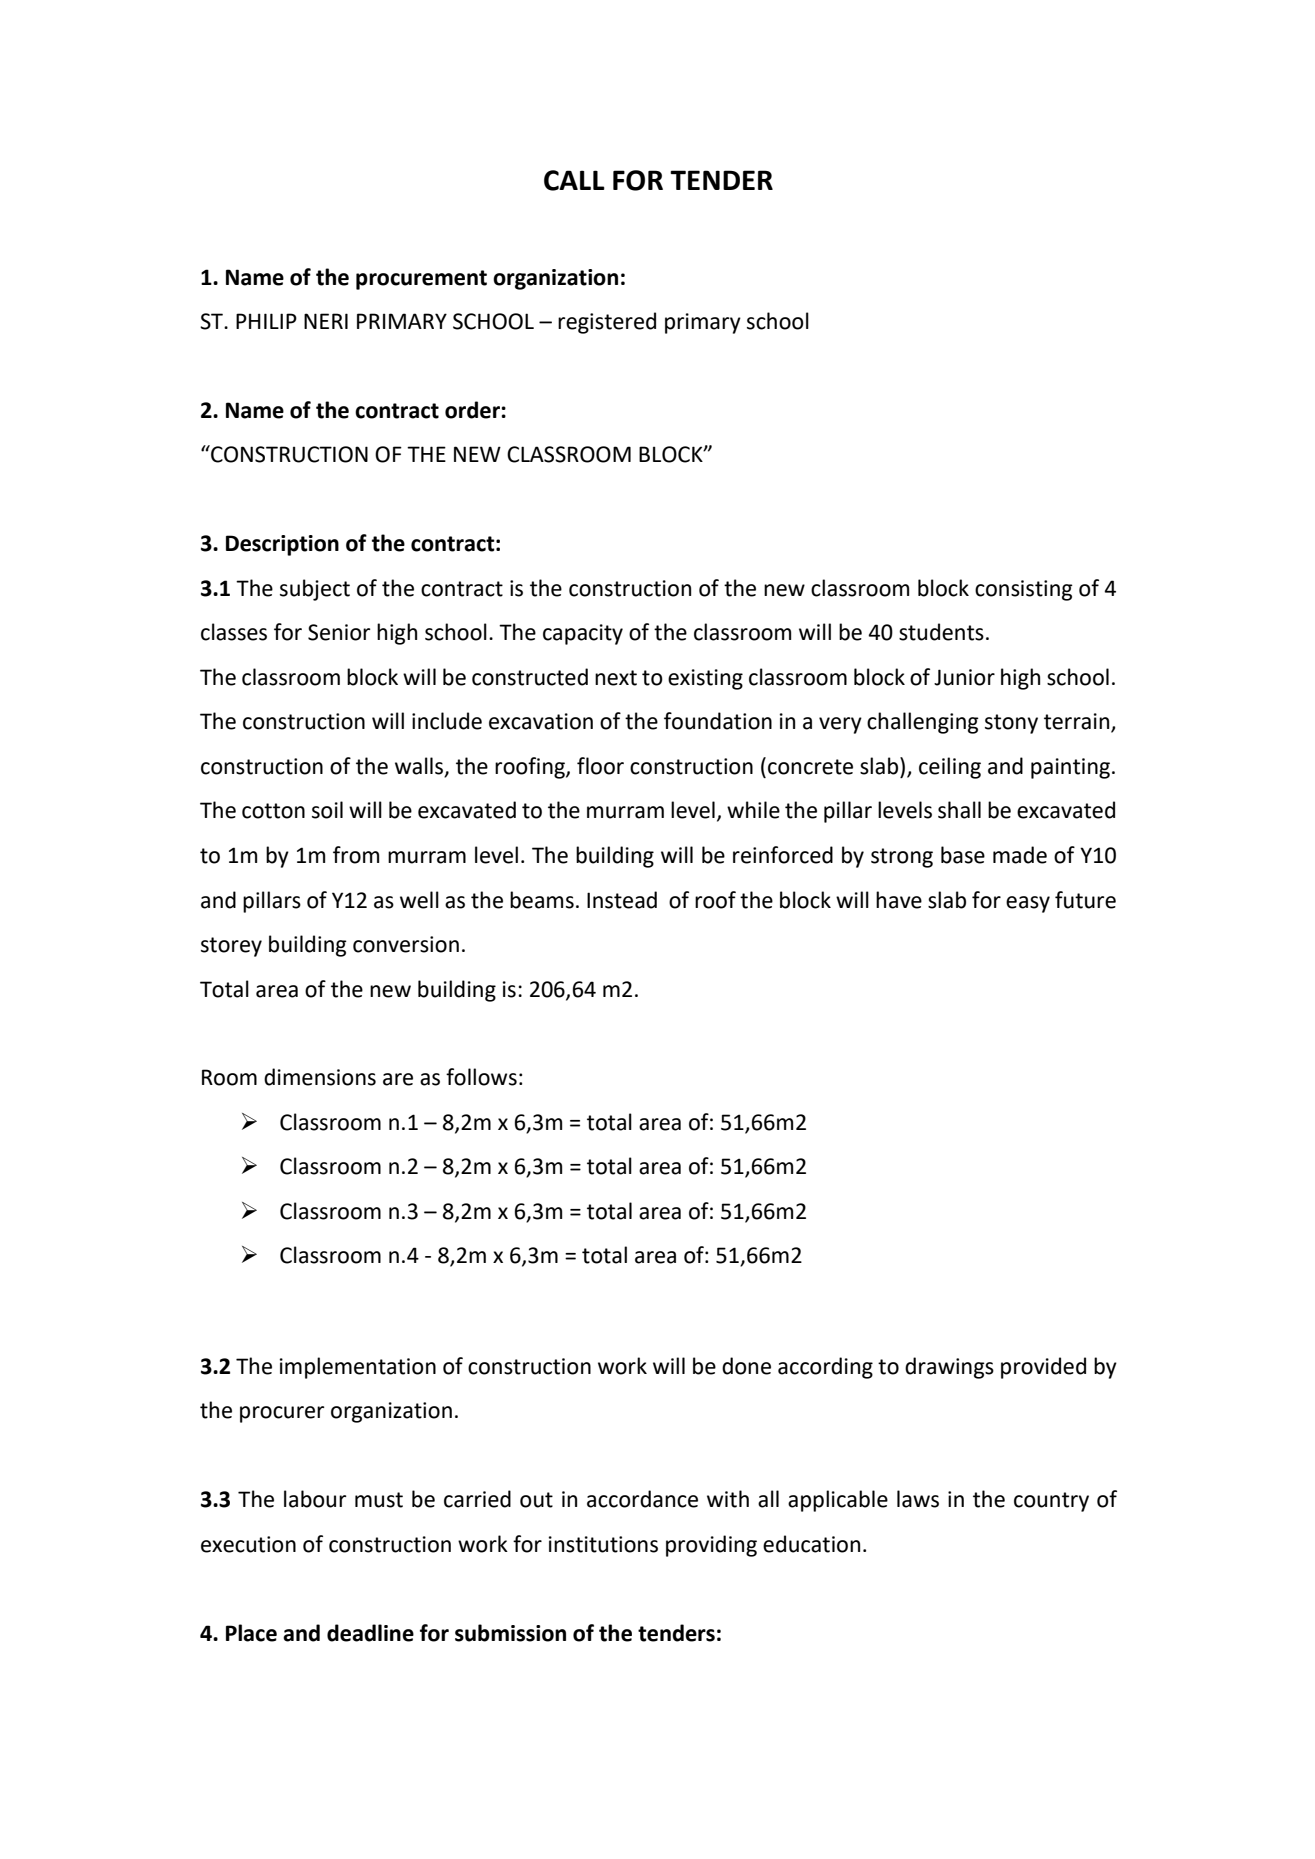 The width and height of the page is (1315, 1859). What do you see at coordinates (746, 1366) in the page?
I see `done` at bounding box center [746, 1366].
